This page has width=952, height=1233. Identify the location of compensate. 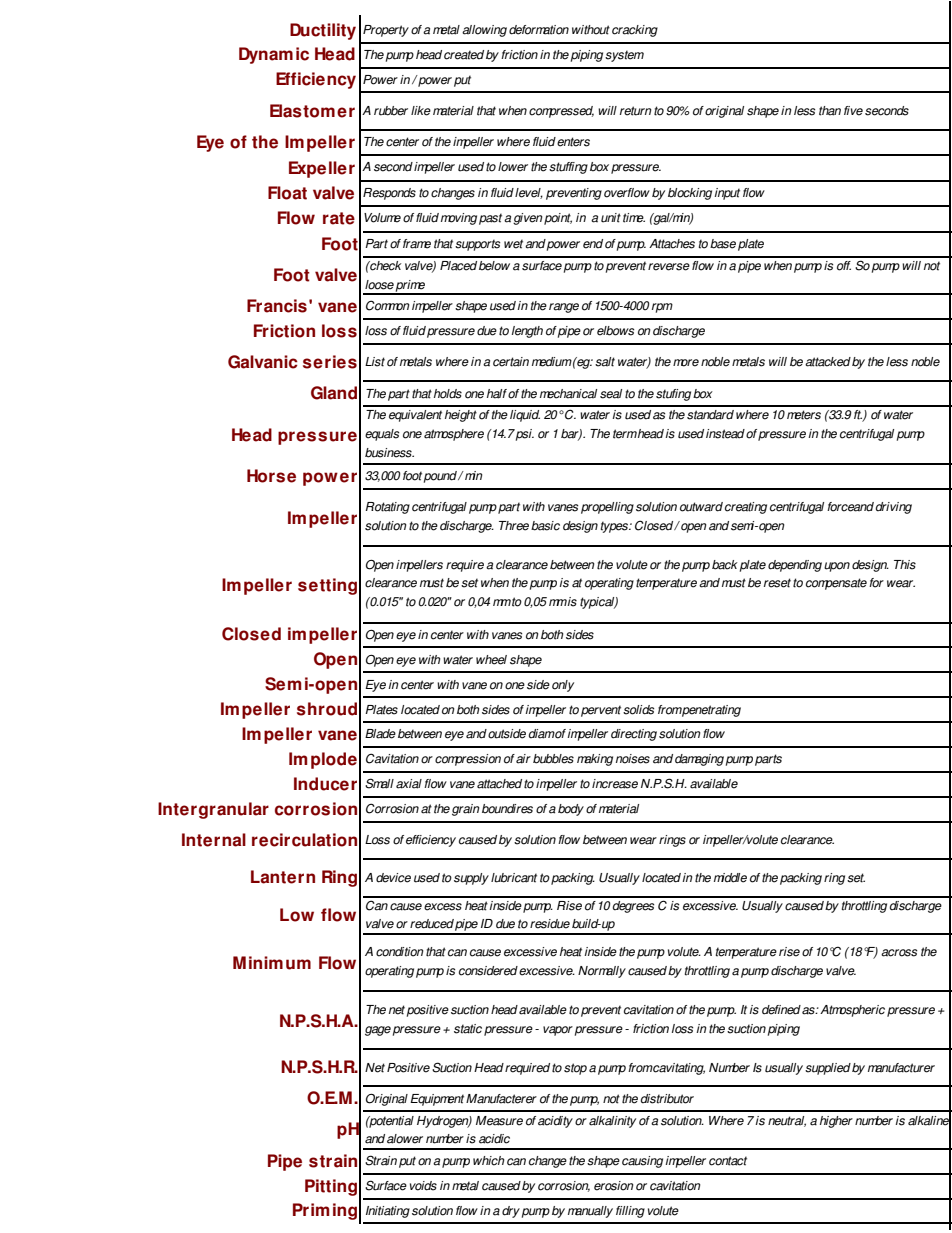
(836, 584).
